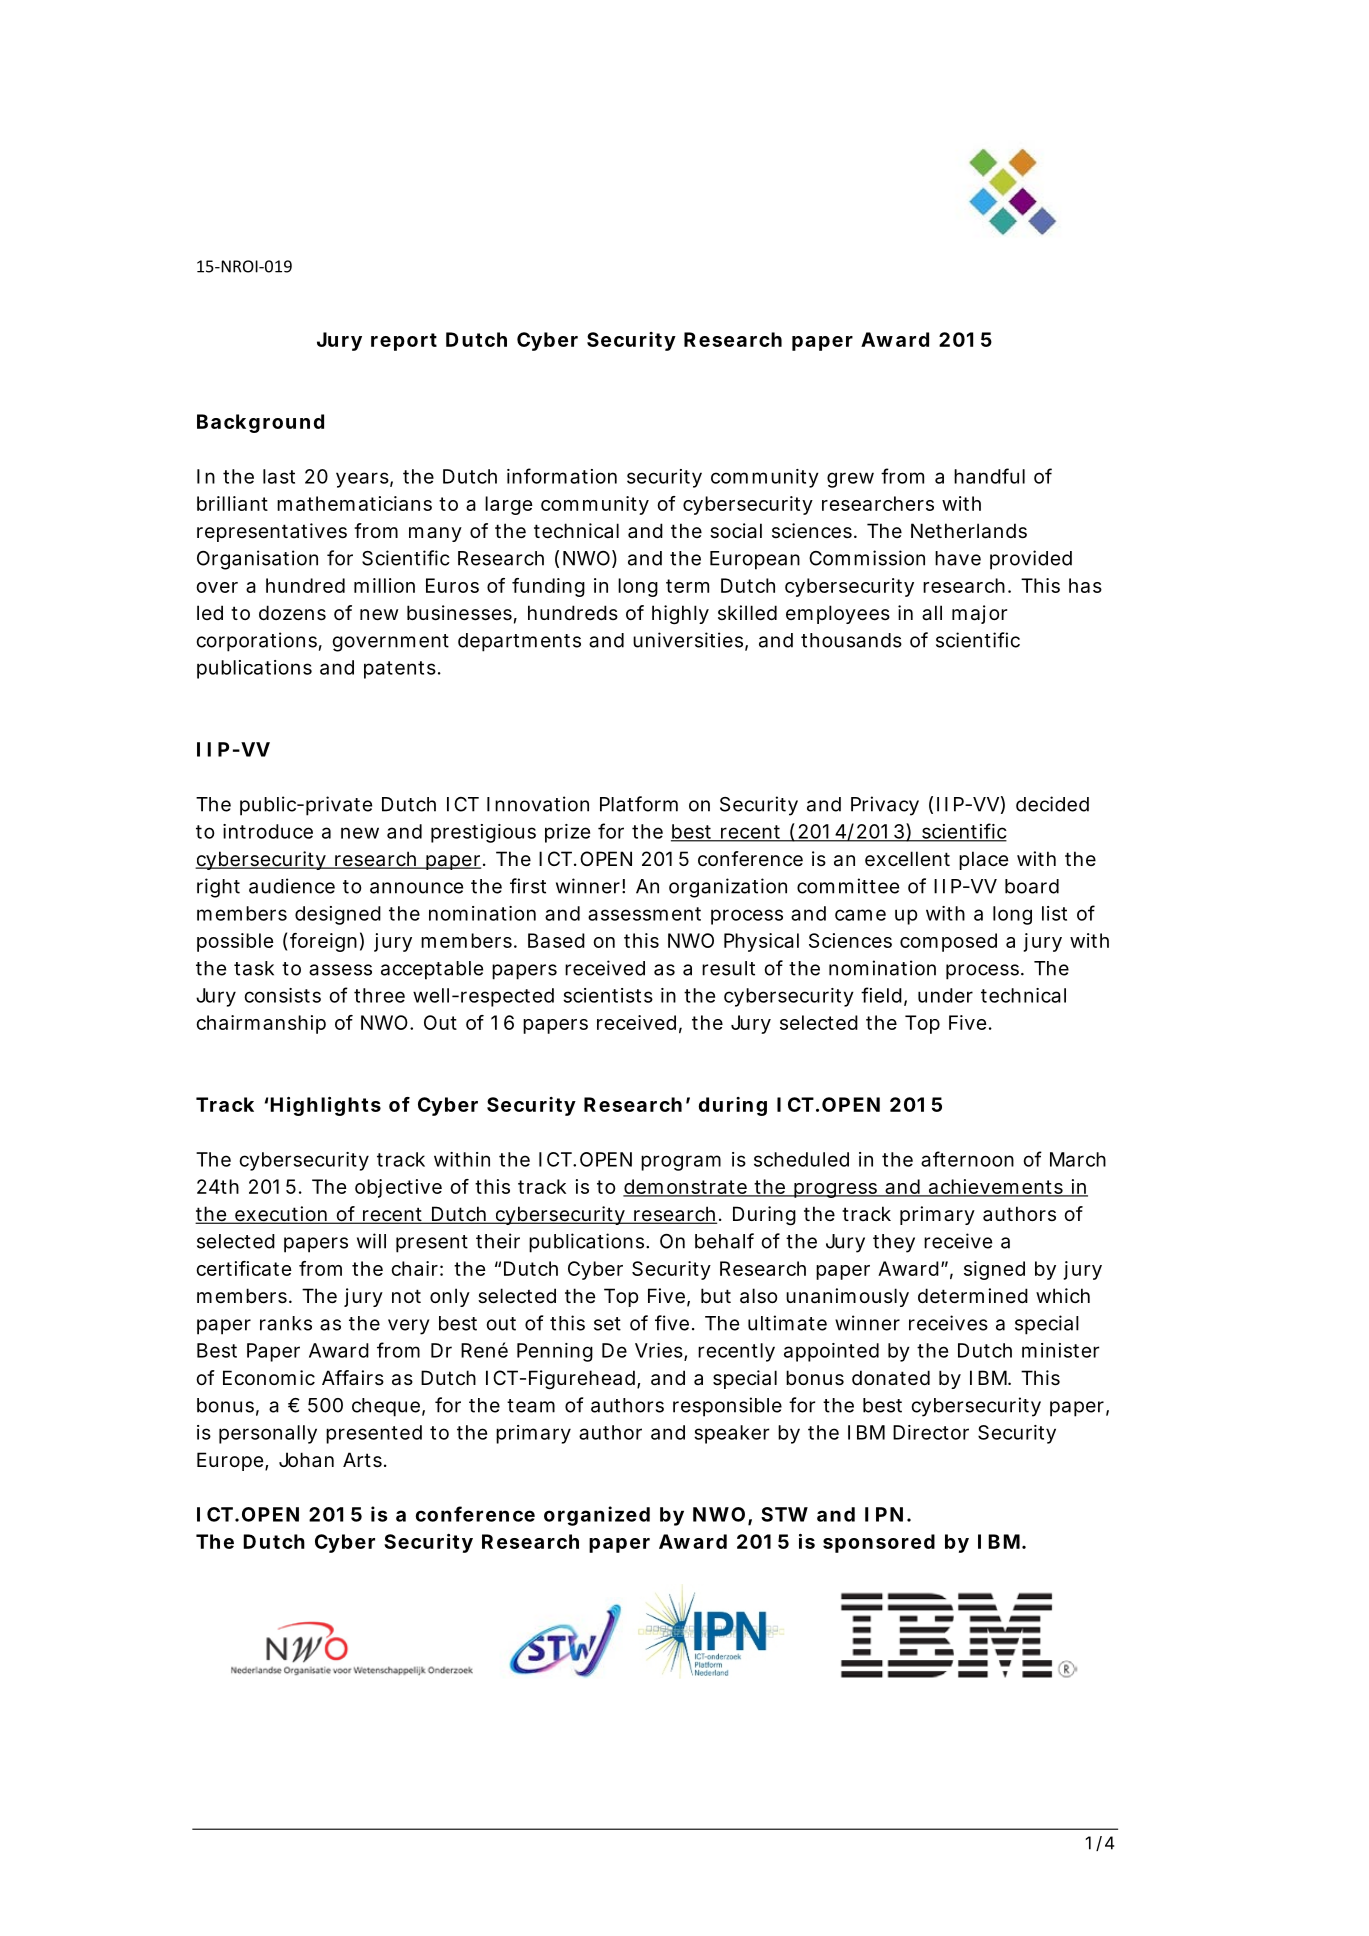 This image has height=1936, width=1369. Describe the element at coordinates (562, 476) in the image. I see `information` at that location.
